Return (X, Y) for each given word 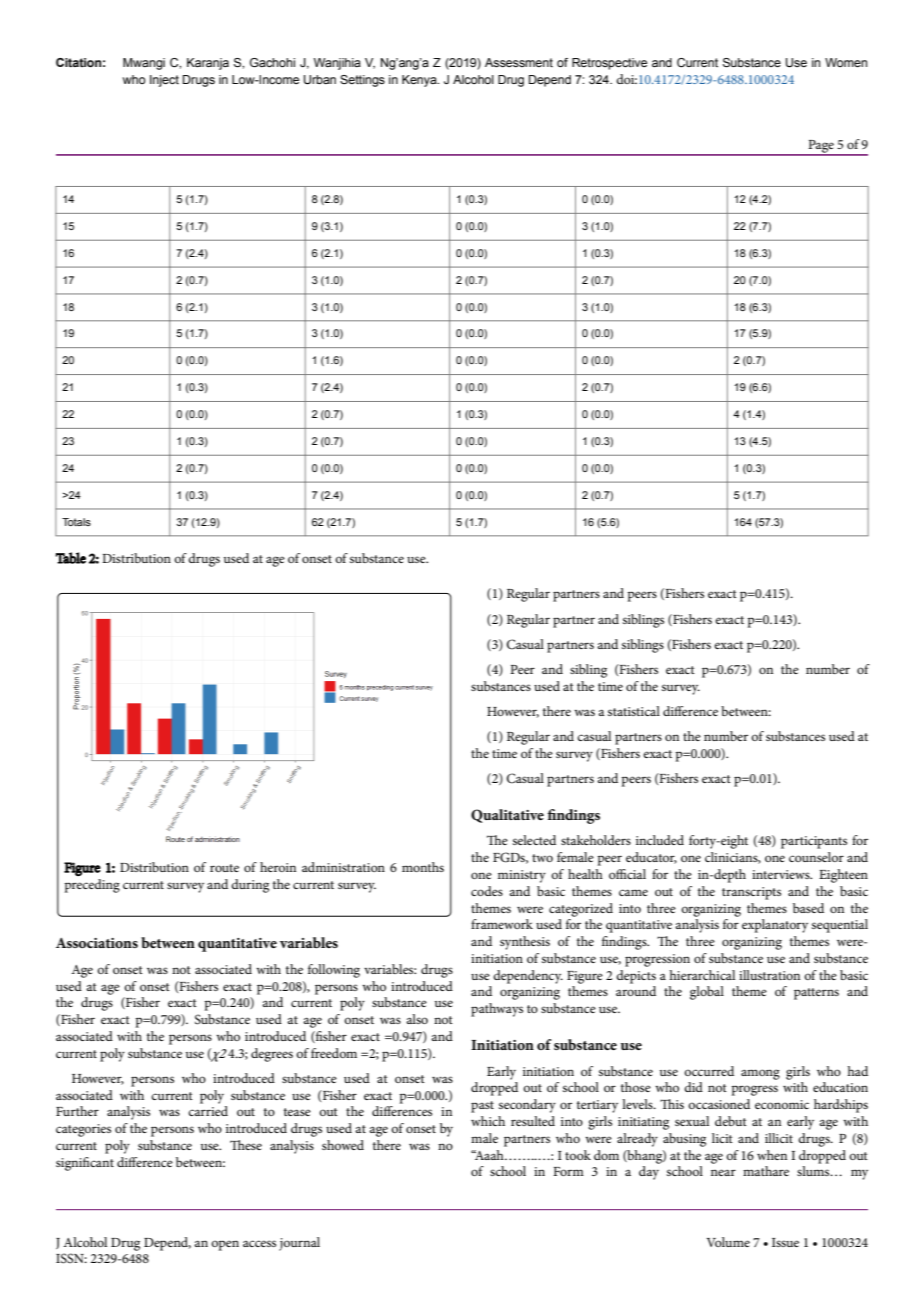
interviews (782, 874)
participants (814, 842)
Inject (164, 81)
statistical (634, 711)
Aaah (489, 1155)
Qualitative (507, 816)
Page (821, 147)
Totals (76, 522)
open (225, 1245)
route (224, 868)
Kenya (420, 81)
